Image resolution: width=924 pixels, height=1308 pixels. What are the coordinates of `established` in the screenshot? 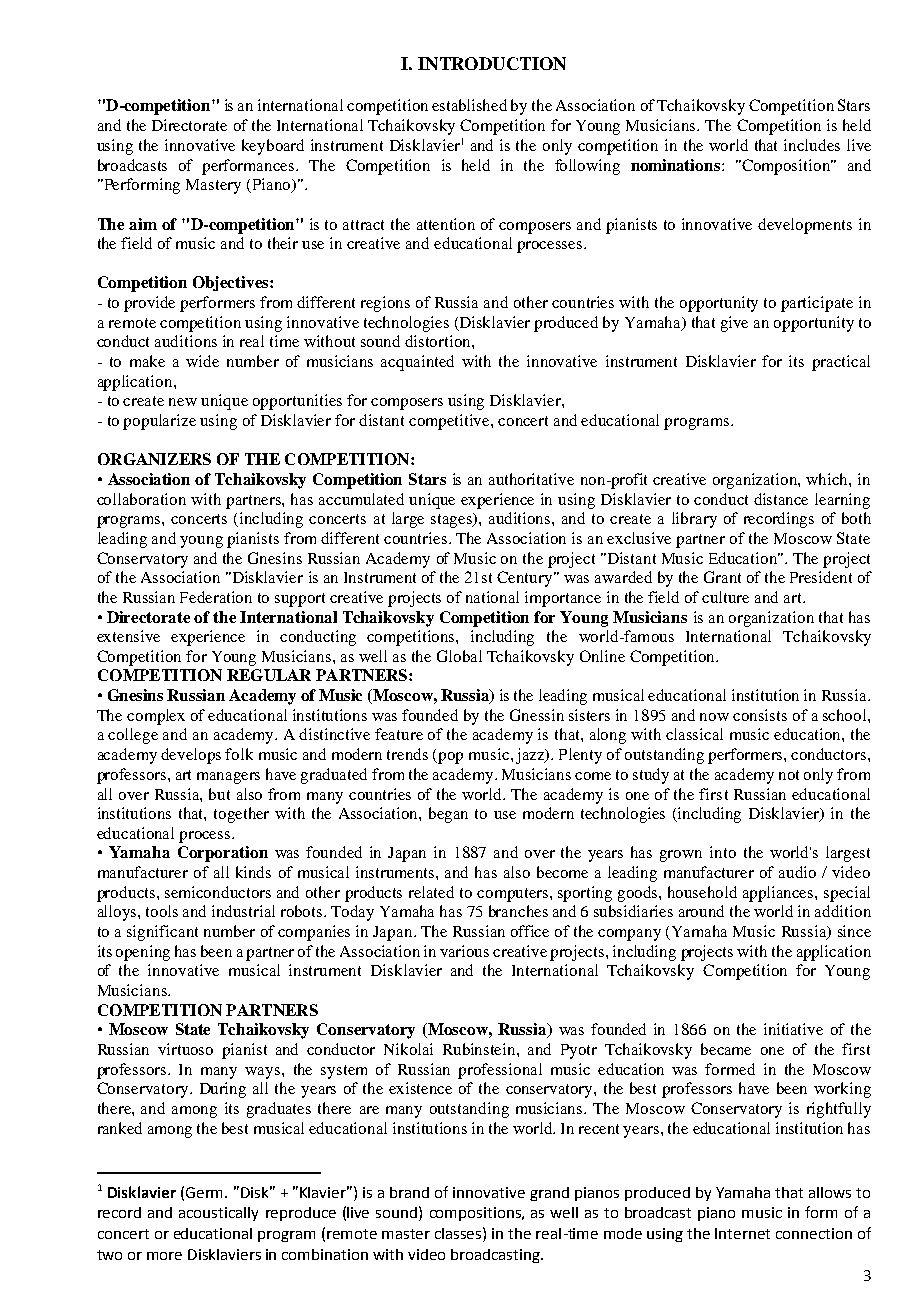 It's located at (469, 105).
